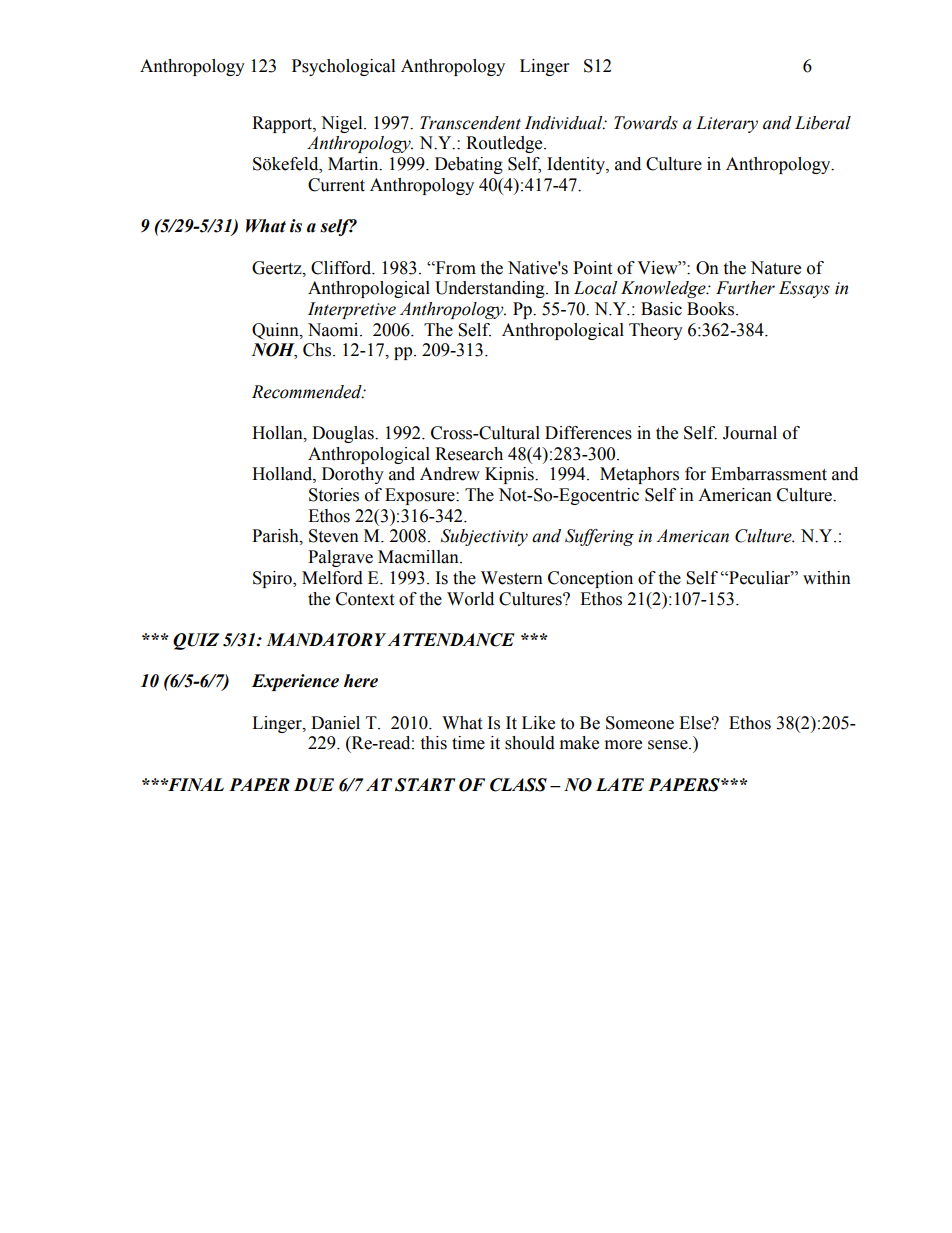  I want to click on DUE, so click(314, 785).
